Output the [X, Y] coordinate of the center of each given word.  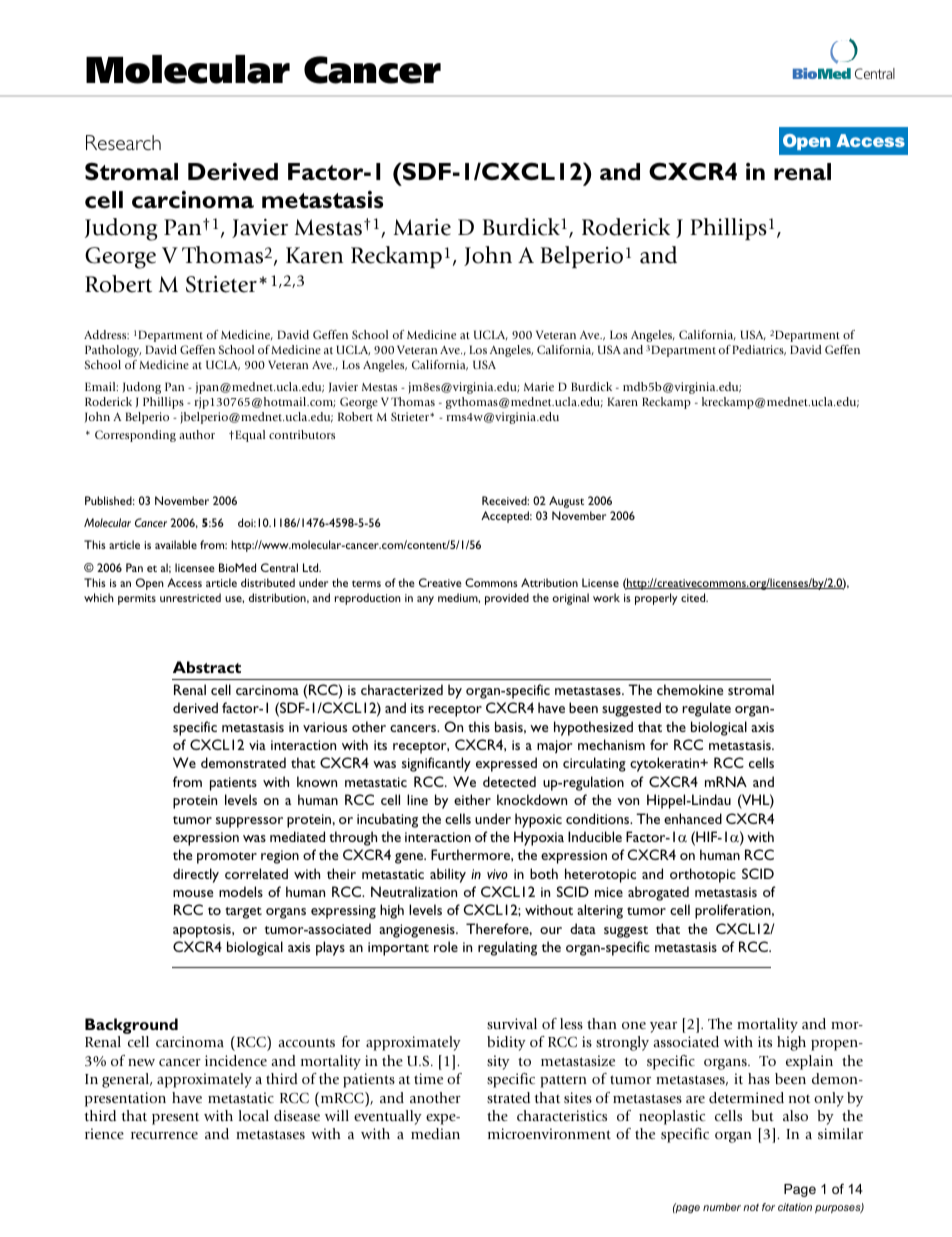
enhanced [693, 818]
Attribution [549, 582]
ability [448, 875]
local [254, 1115]
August [566, 502]
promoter [227, 858]
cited [694, 597]
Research [123, 142]
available [176, 544]
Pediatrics [759, 350]
